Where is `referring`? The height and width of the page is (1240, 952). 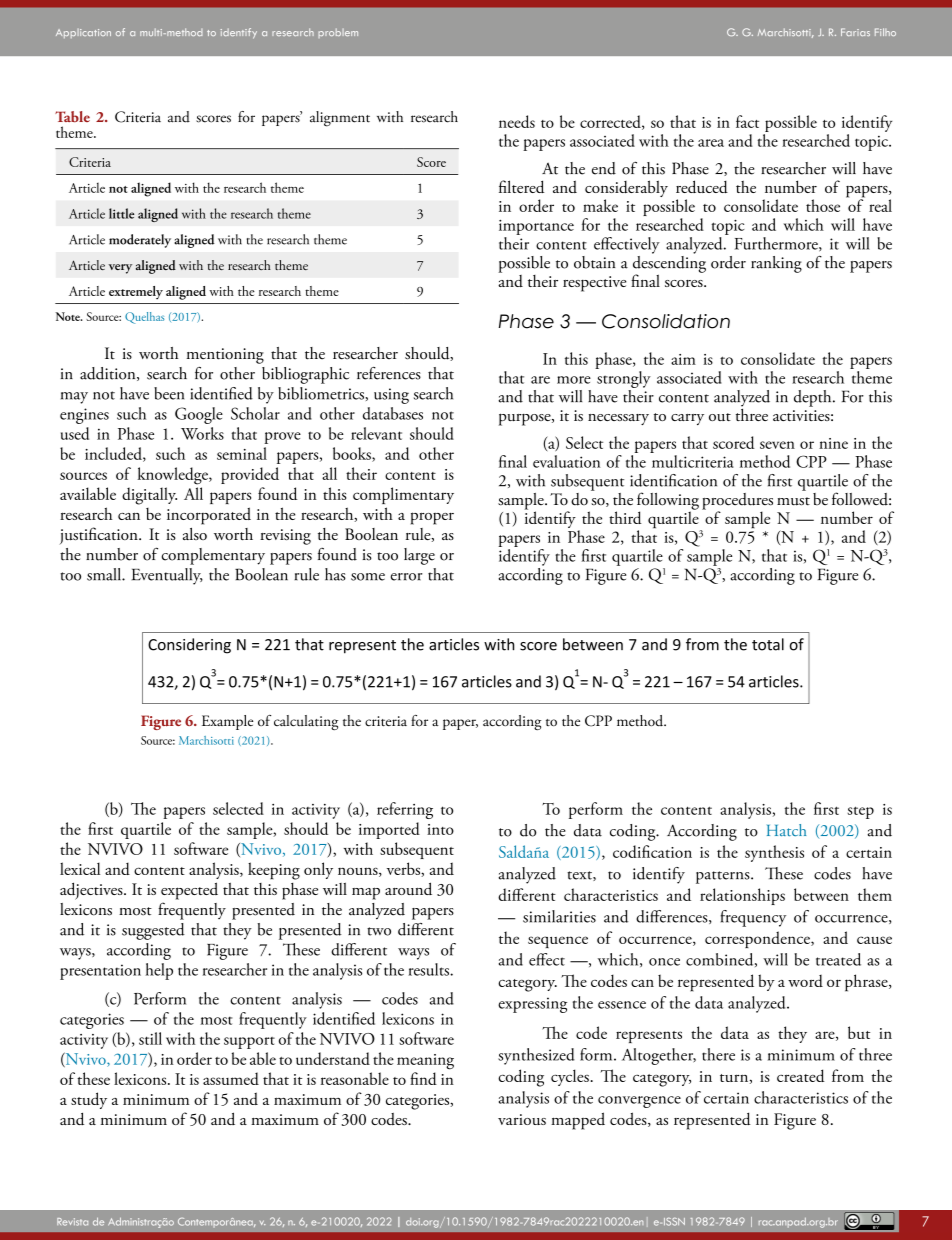
referring is located at coordinates (405, 810).
